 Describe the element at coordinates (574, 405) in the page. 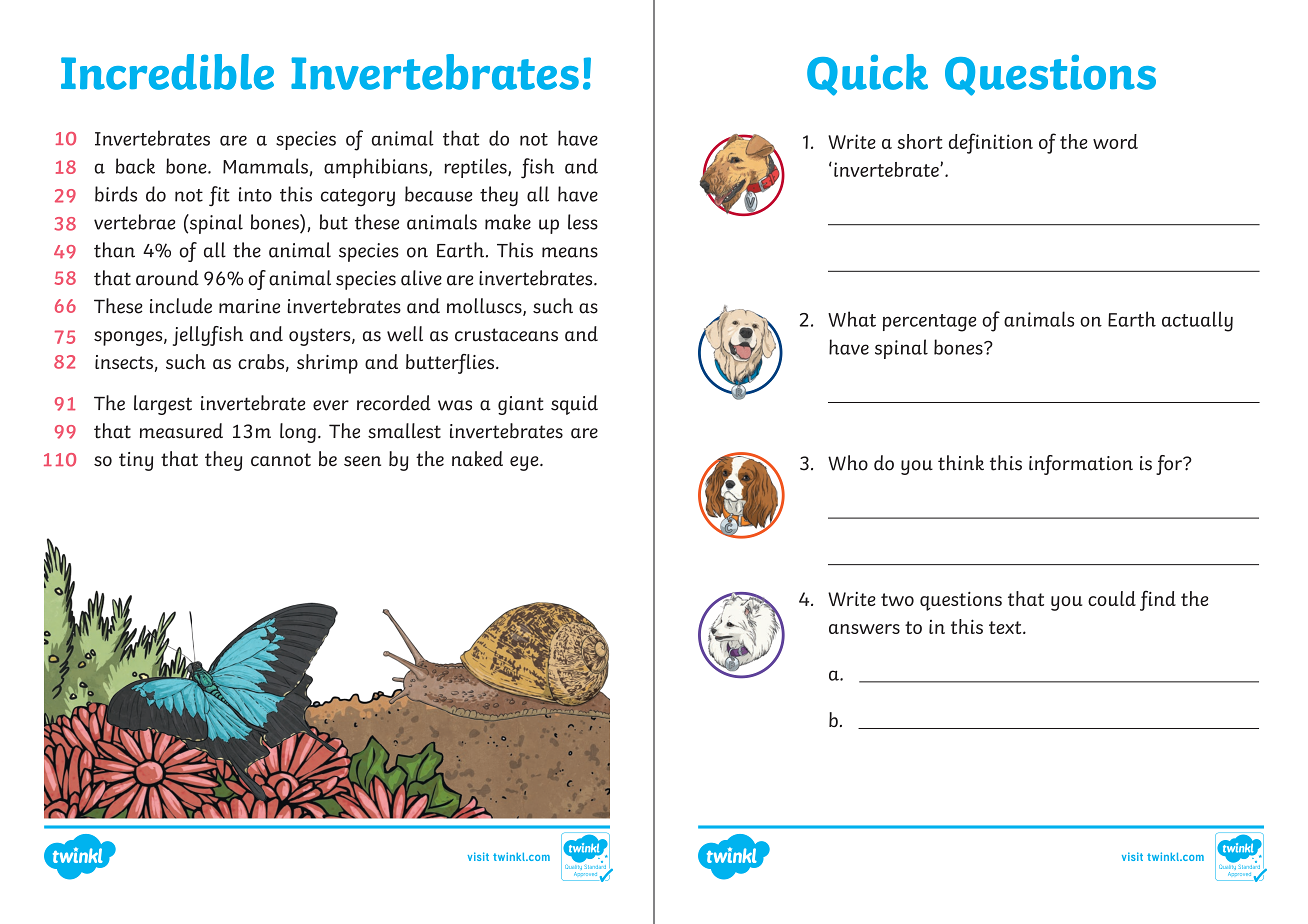

I see `squid` at that location.
